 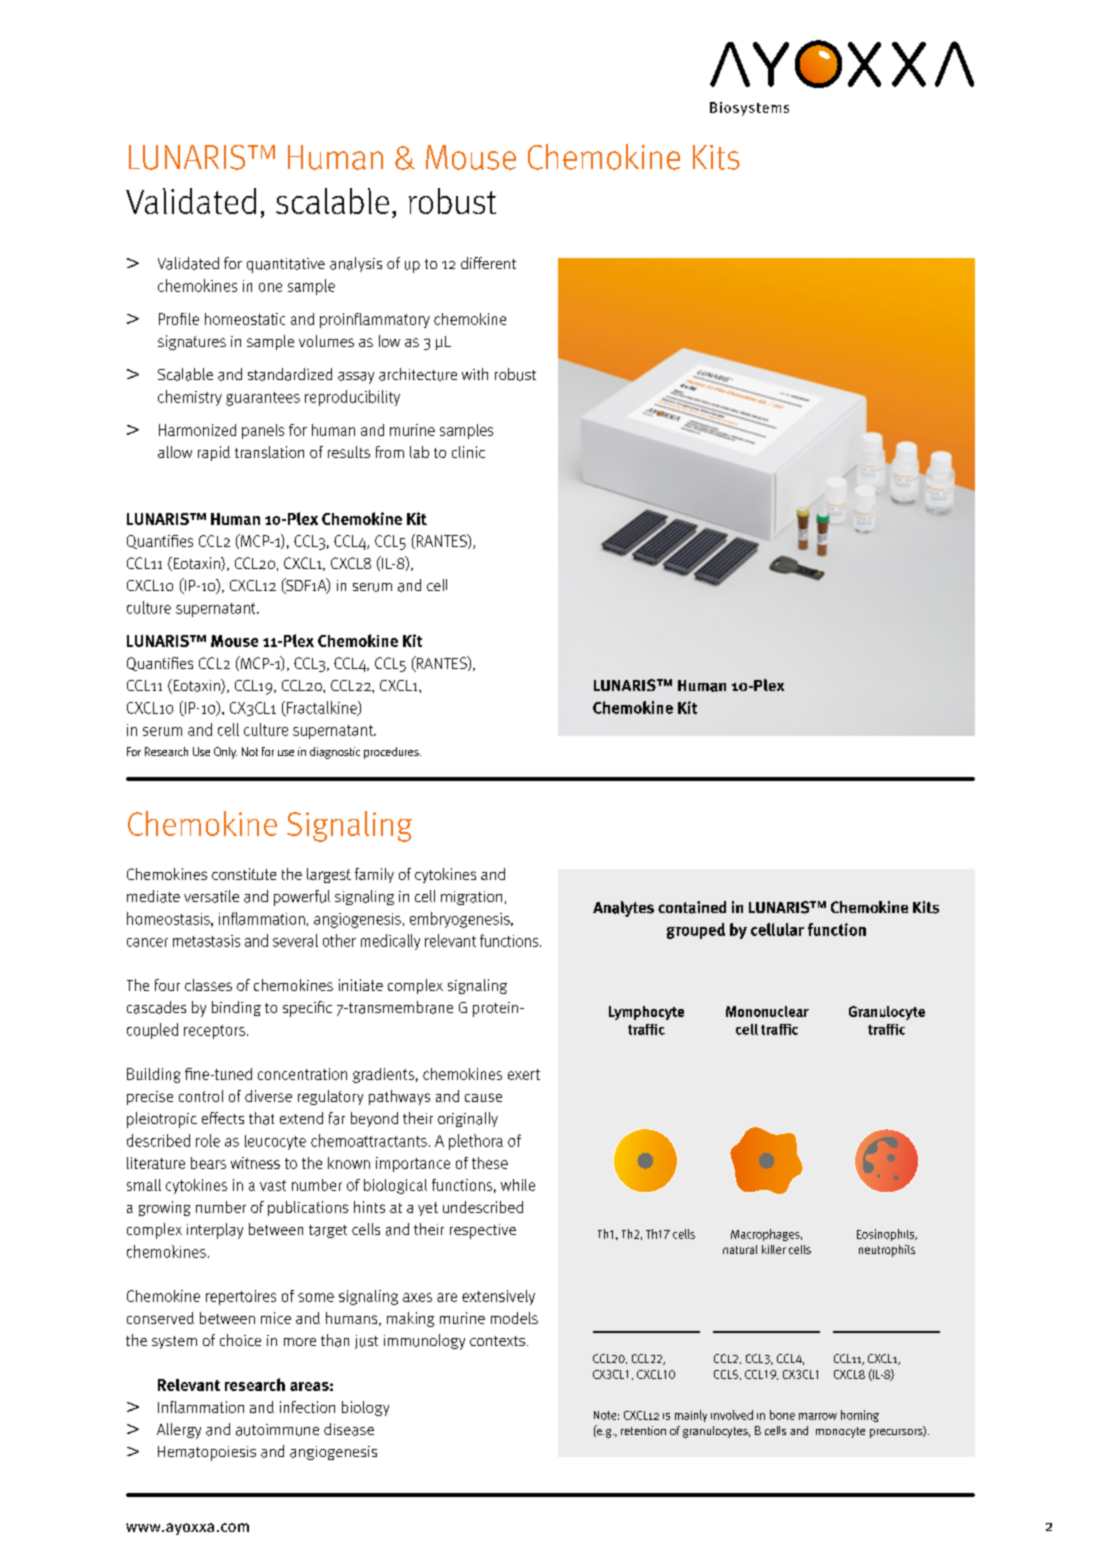 I want to click on contexts, so click(x=499, y=1341).
